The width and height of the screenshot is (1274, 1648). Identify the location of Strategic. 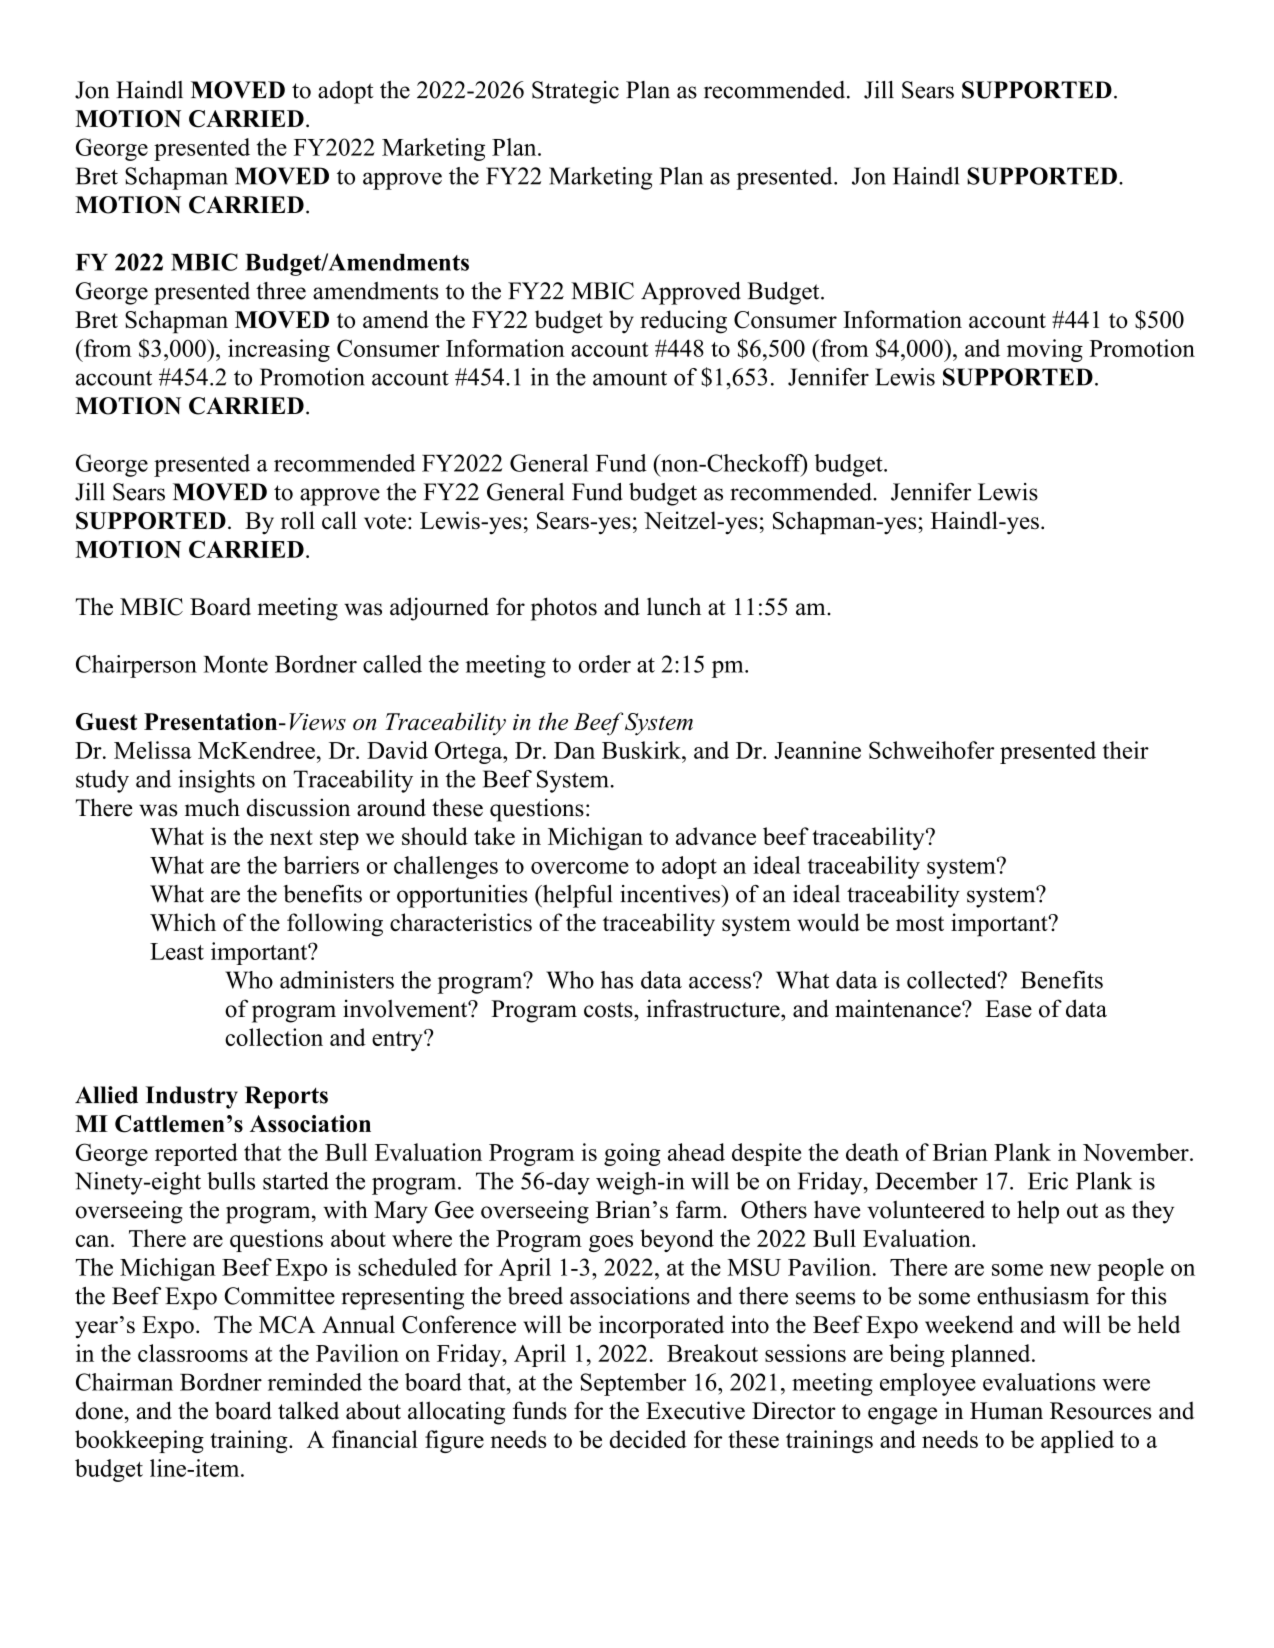
(575, 92).
